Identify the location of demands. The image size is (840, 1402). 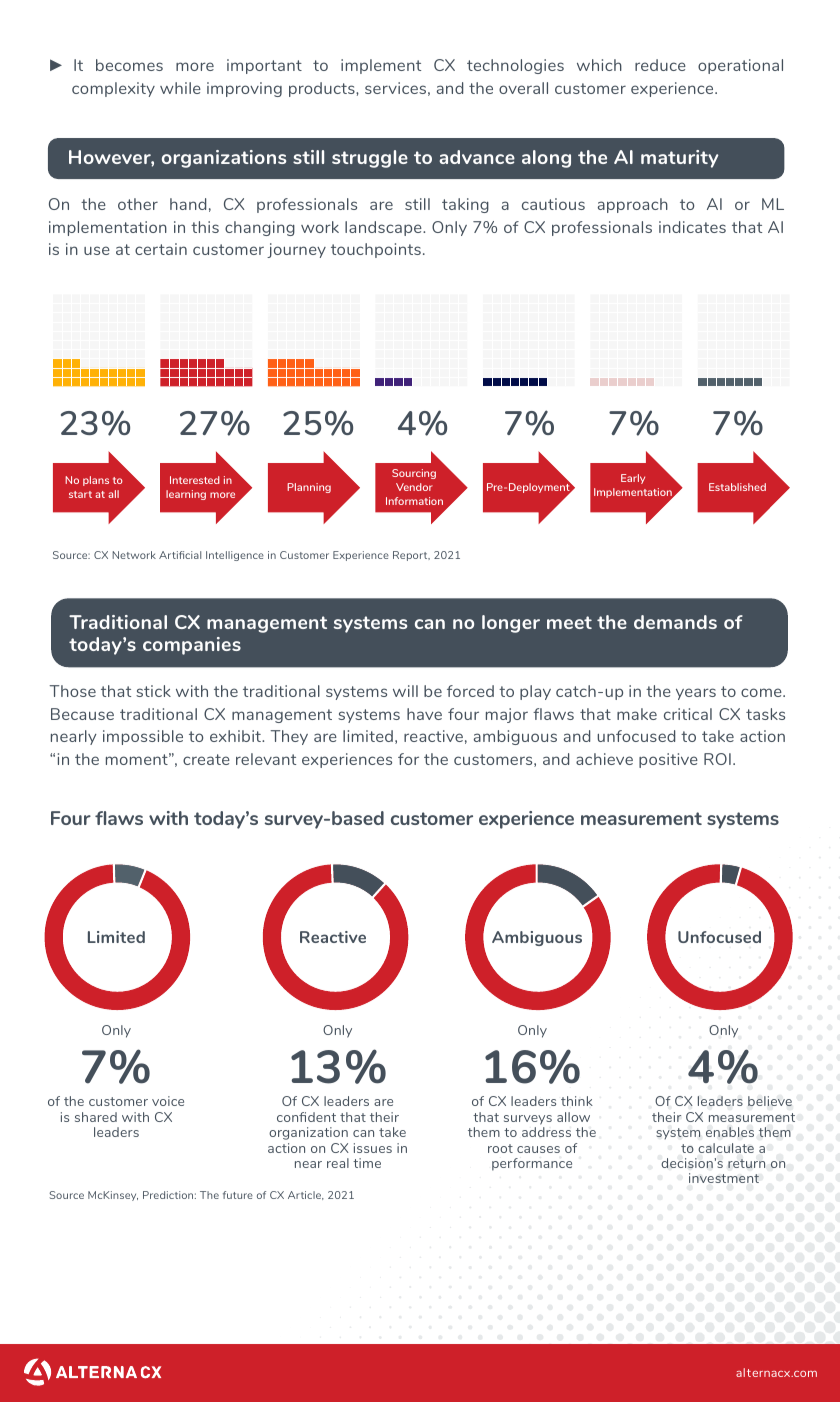
(675, 622).
